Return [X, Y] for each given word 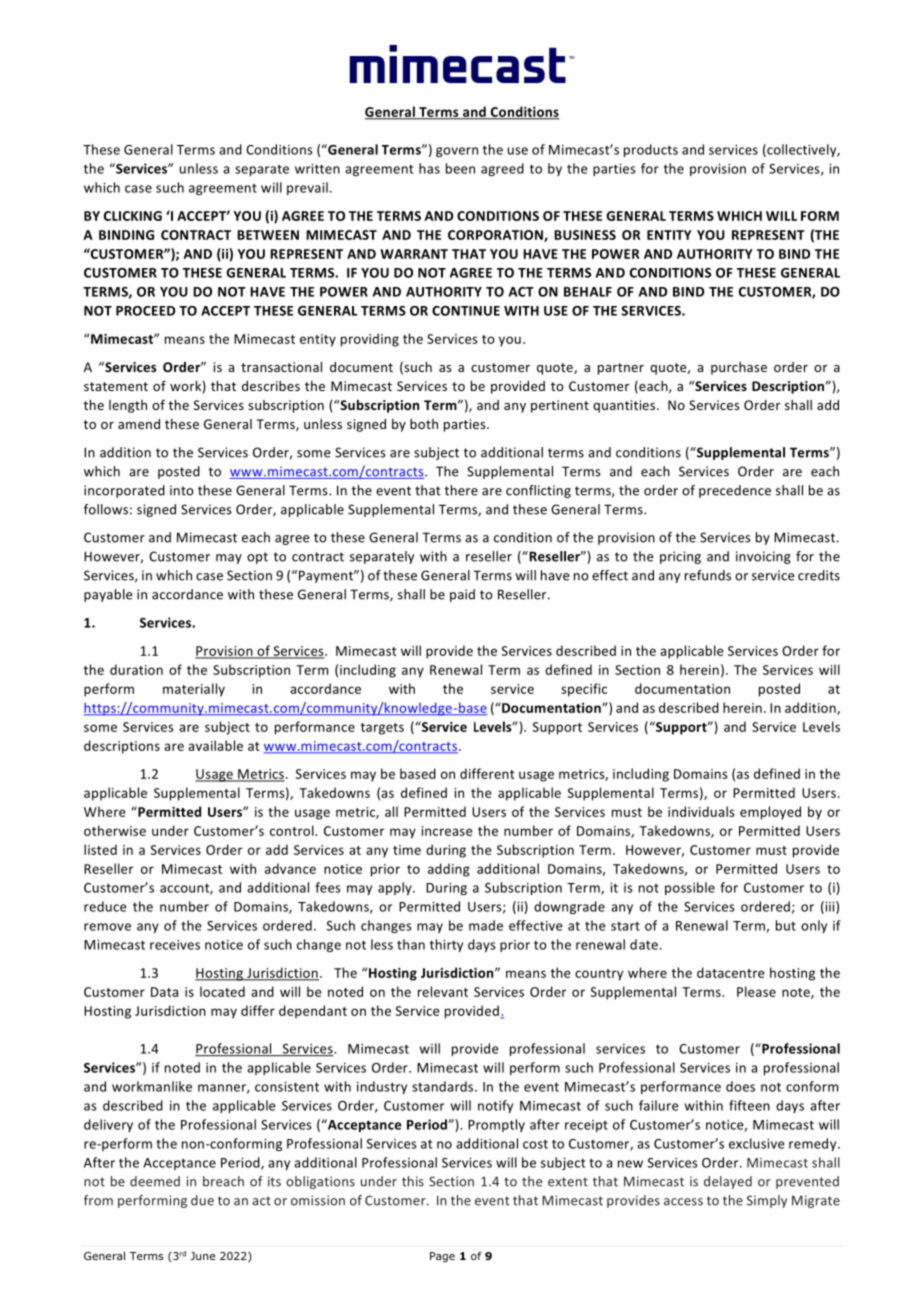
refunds [708, 575]
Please [756, 991]
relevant [443, 991]
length [128, 406]
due [202, 1200]
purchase [739, 368]
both [424, 424]
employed [770, 813]
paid [462, 595]
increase [447, 831]
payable [108, 595]
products [651, 150]
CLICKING [133, 216]
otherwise [115, 830]
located [222, 991]
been [460, 168]
